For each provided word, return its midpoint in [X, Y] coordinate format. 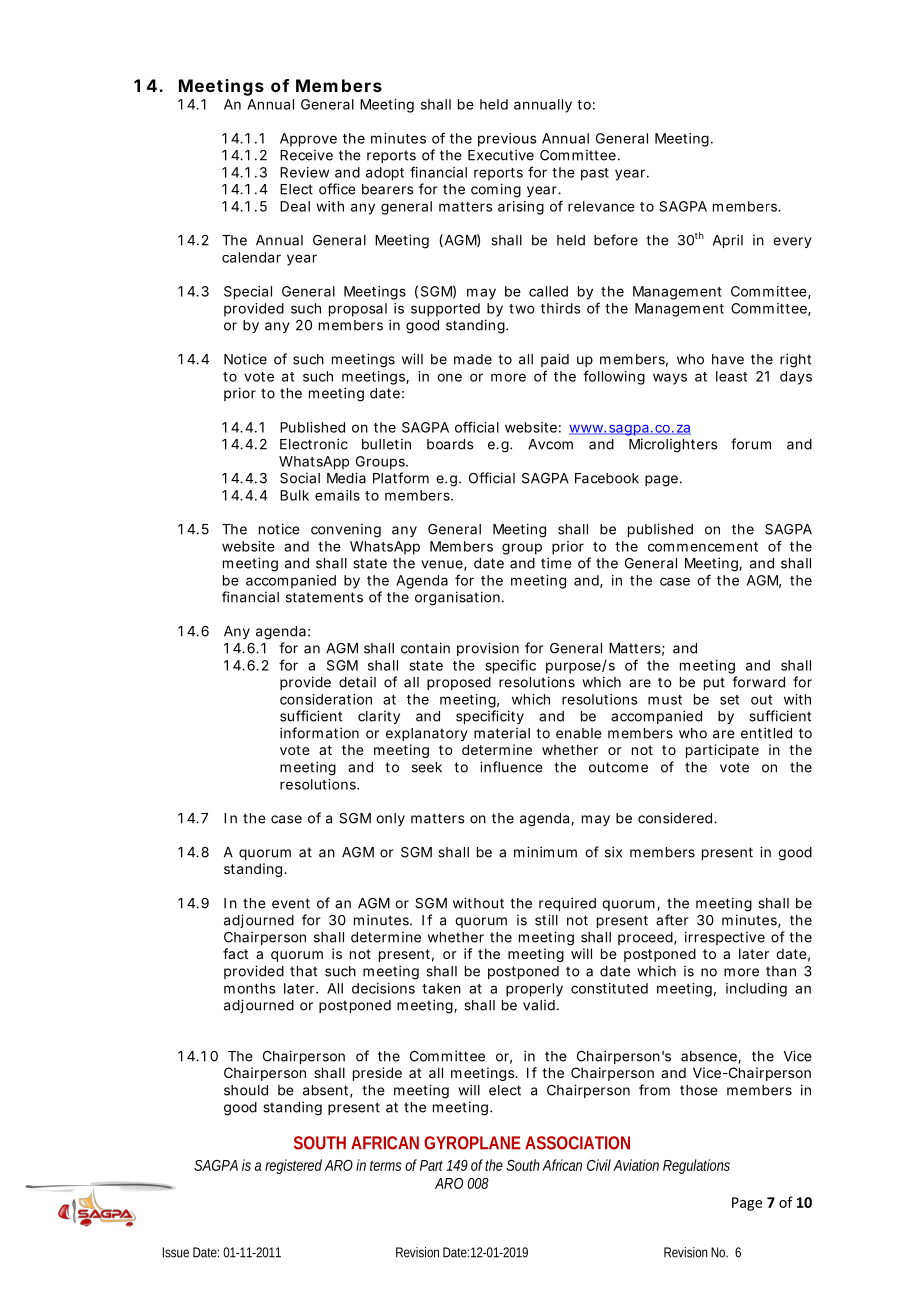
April [728, 241]
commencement [703, 547]
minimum [545, 852]
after [672, 920]
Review [304, 172]
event [291, 903]
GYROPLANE [472, 1143]
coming [496, 190]
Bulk [294, 495]
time [556, 563]
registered [293, 1166]
